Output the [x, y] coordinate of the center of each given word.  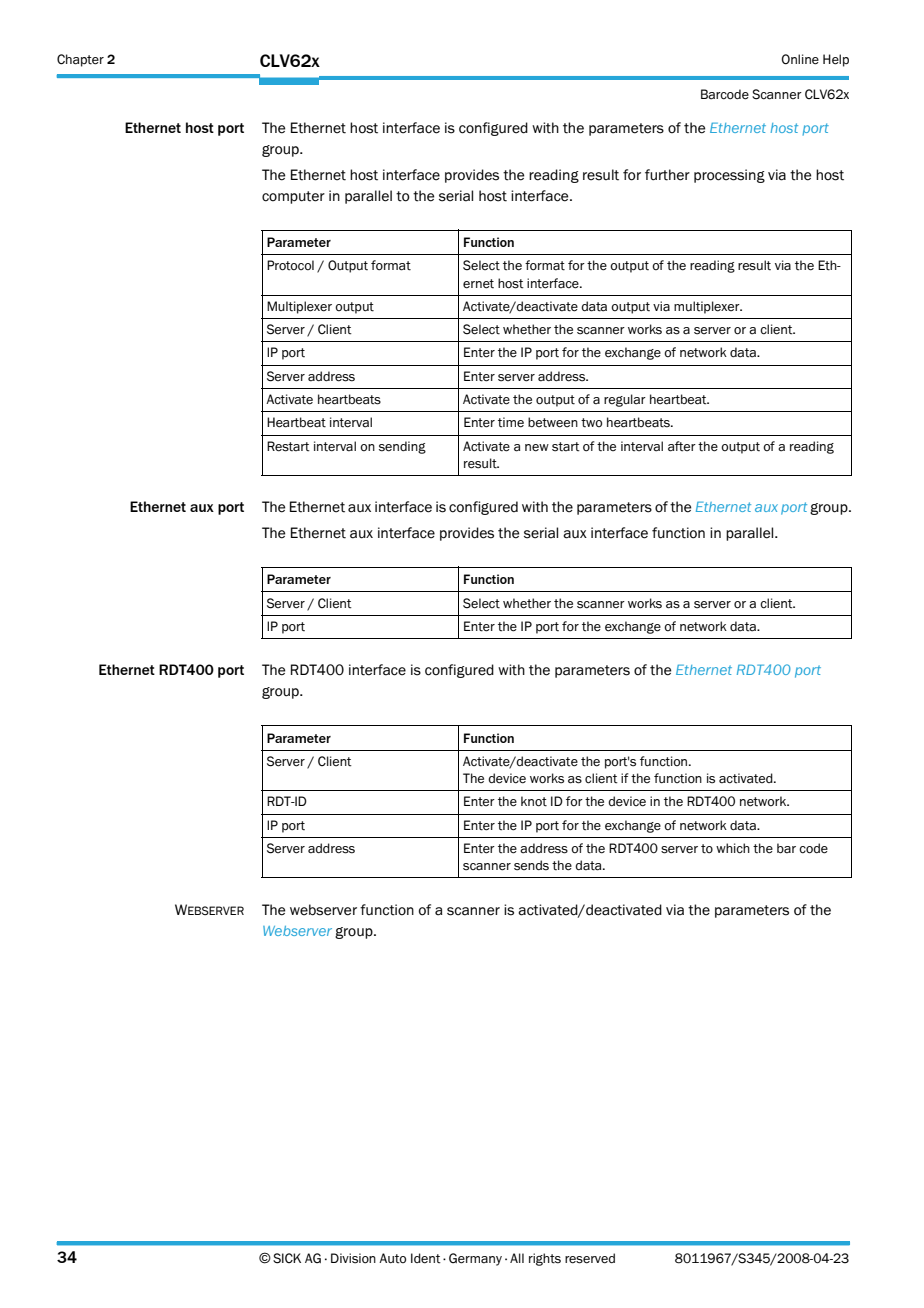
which [733, 848]
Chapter [80, 60]
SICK [287, 1258]
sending [402, 447]
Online [800, 59]
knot [534, 801]
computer [293, 197]
